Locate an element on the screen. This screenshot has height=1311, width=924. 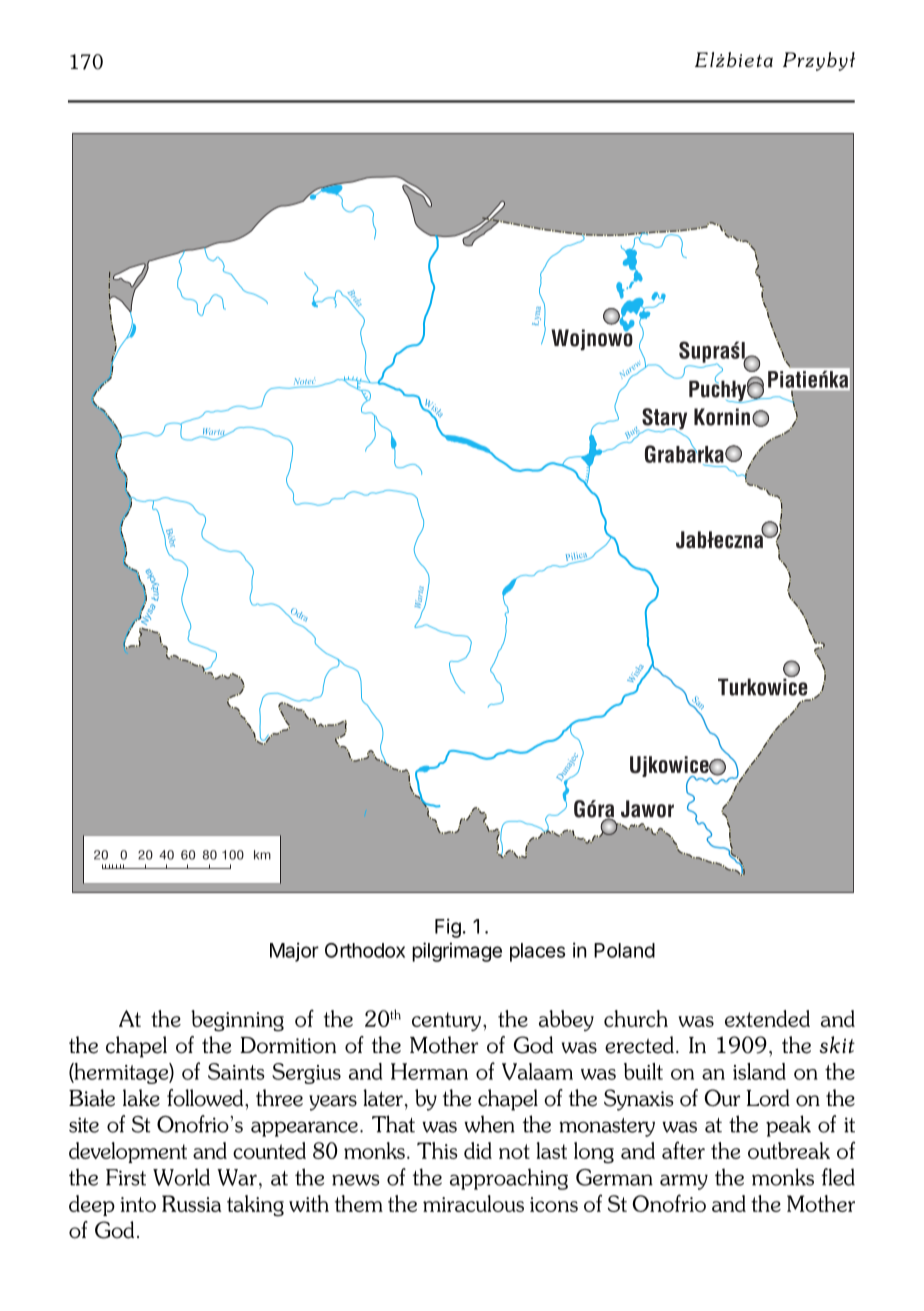
Lord is located at coordinates (768, 1098).
